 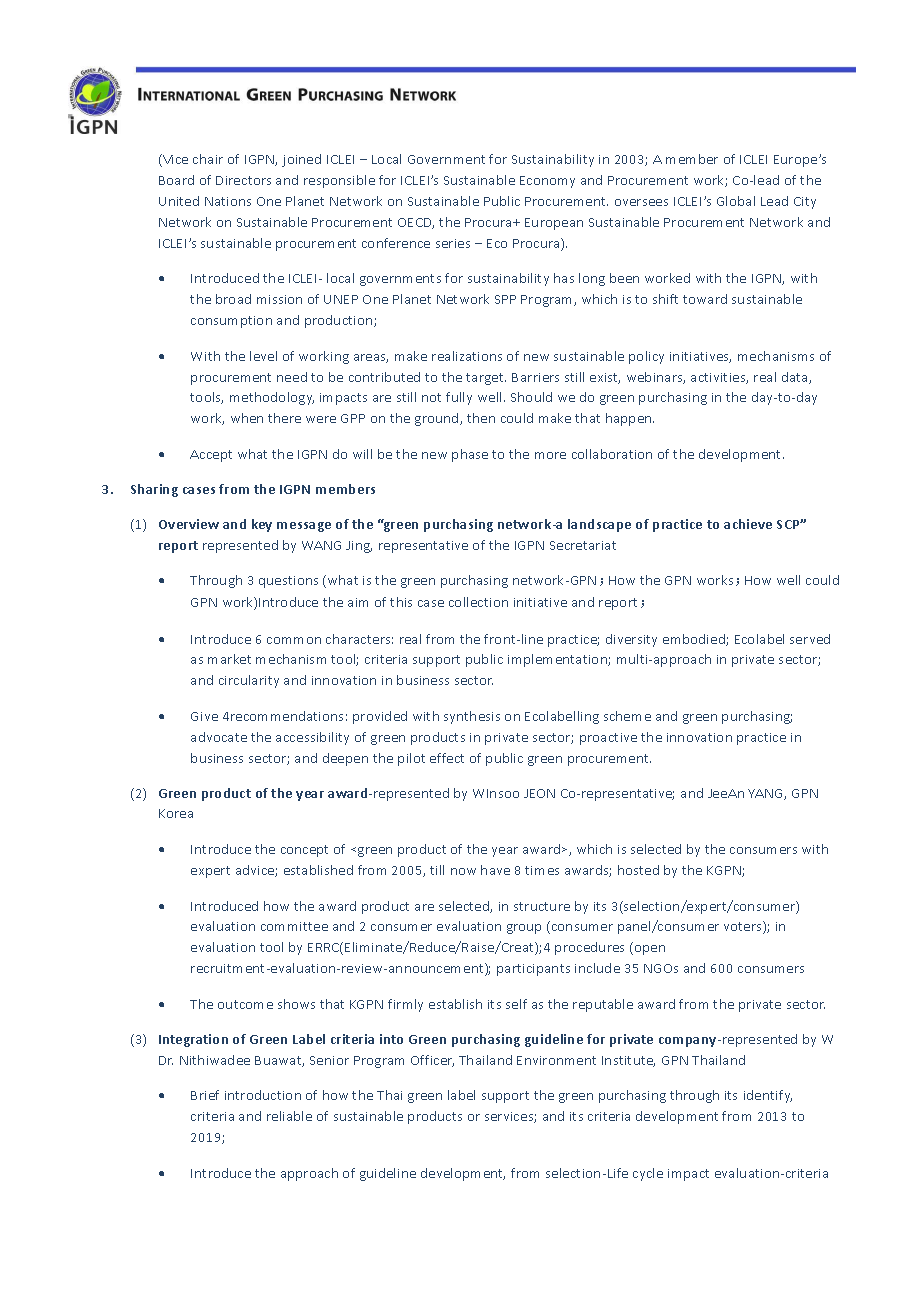 I want to click on Korea, so click(x=176, y=813).
